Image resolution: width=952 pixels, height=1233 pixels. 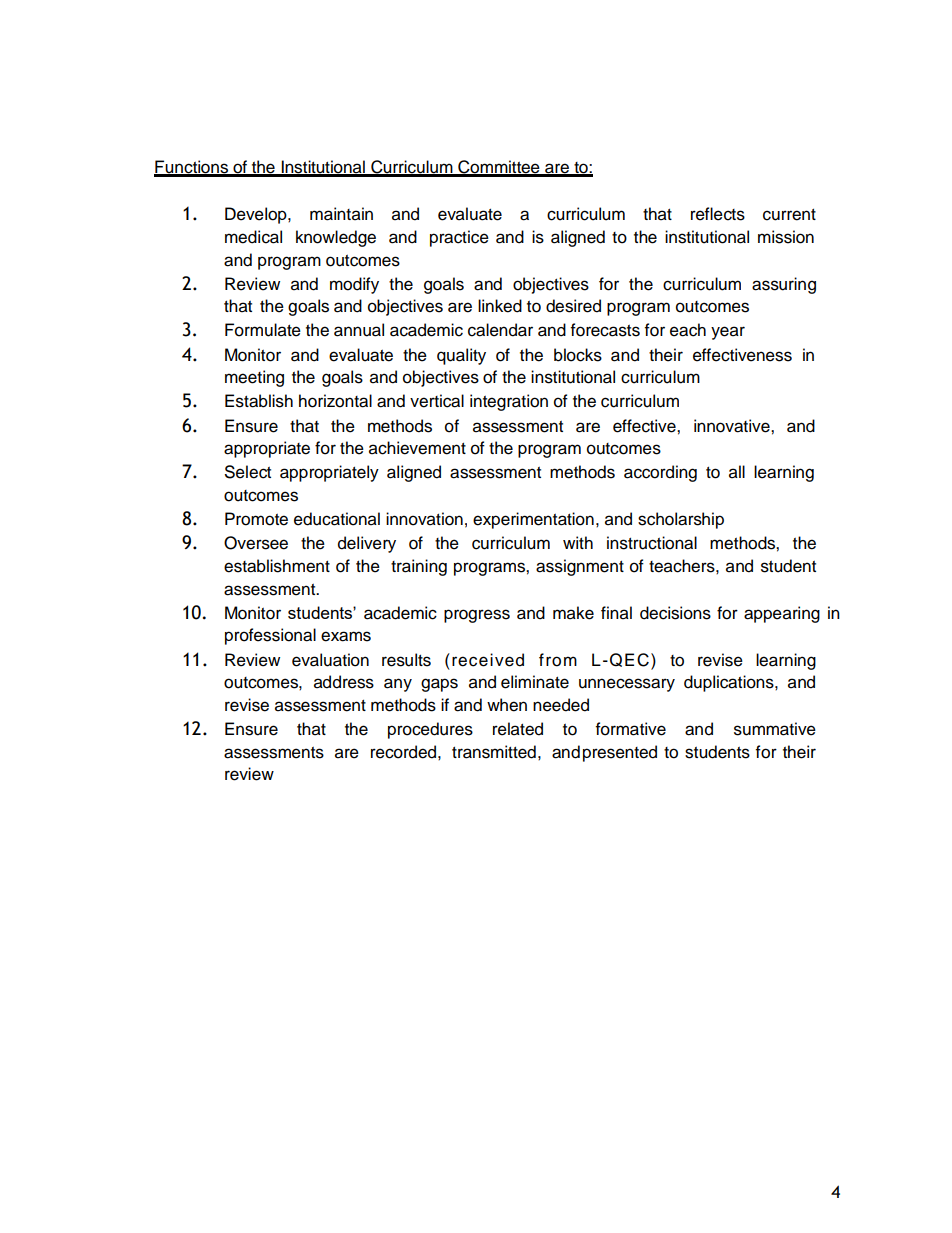 I want to click on reflects, so click(x=718, y=214).
